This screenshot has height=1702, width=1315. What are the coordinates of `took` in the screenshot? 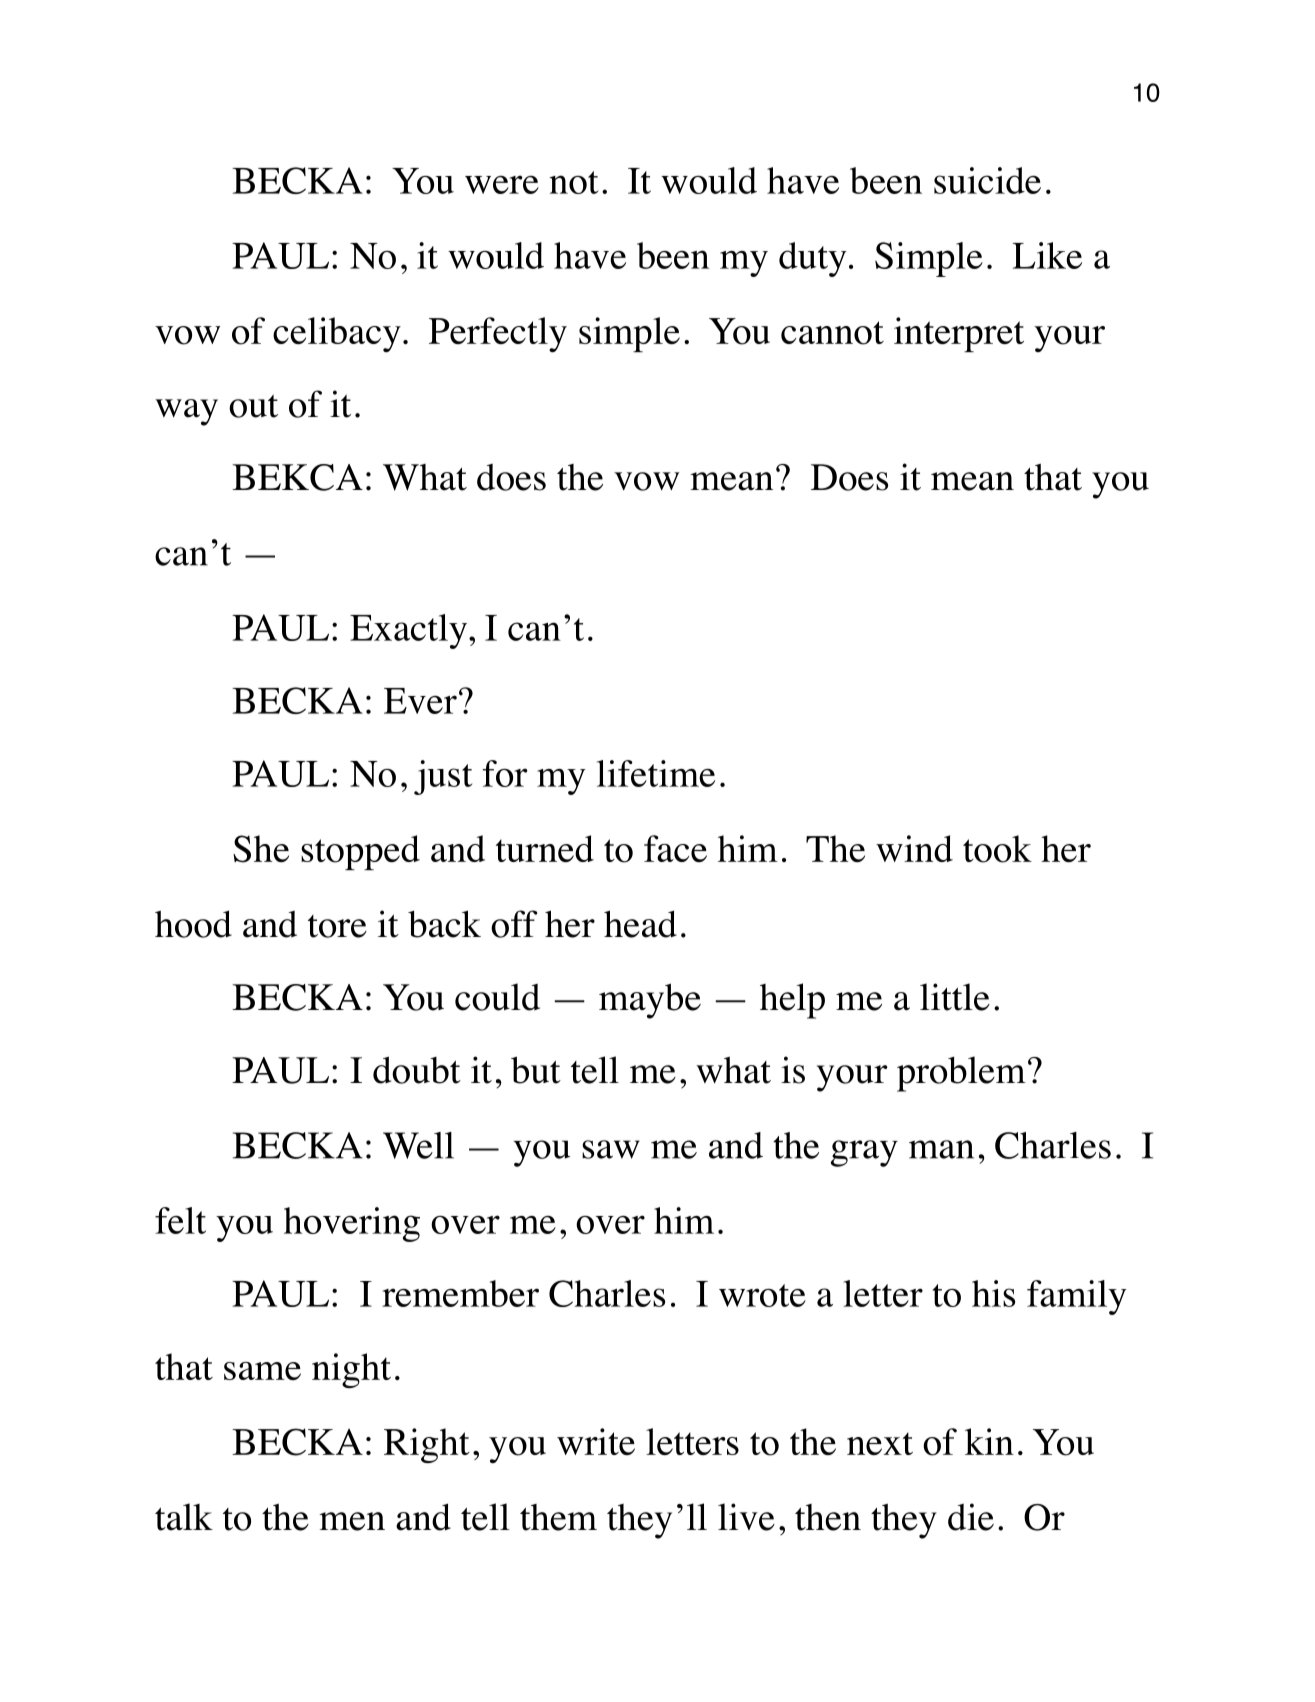 It's located at (997, 849).
